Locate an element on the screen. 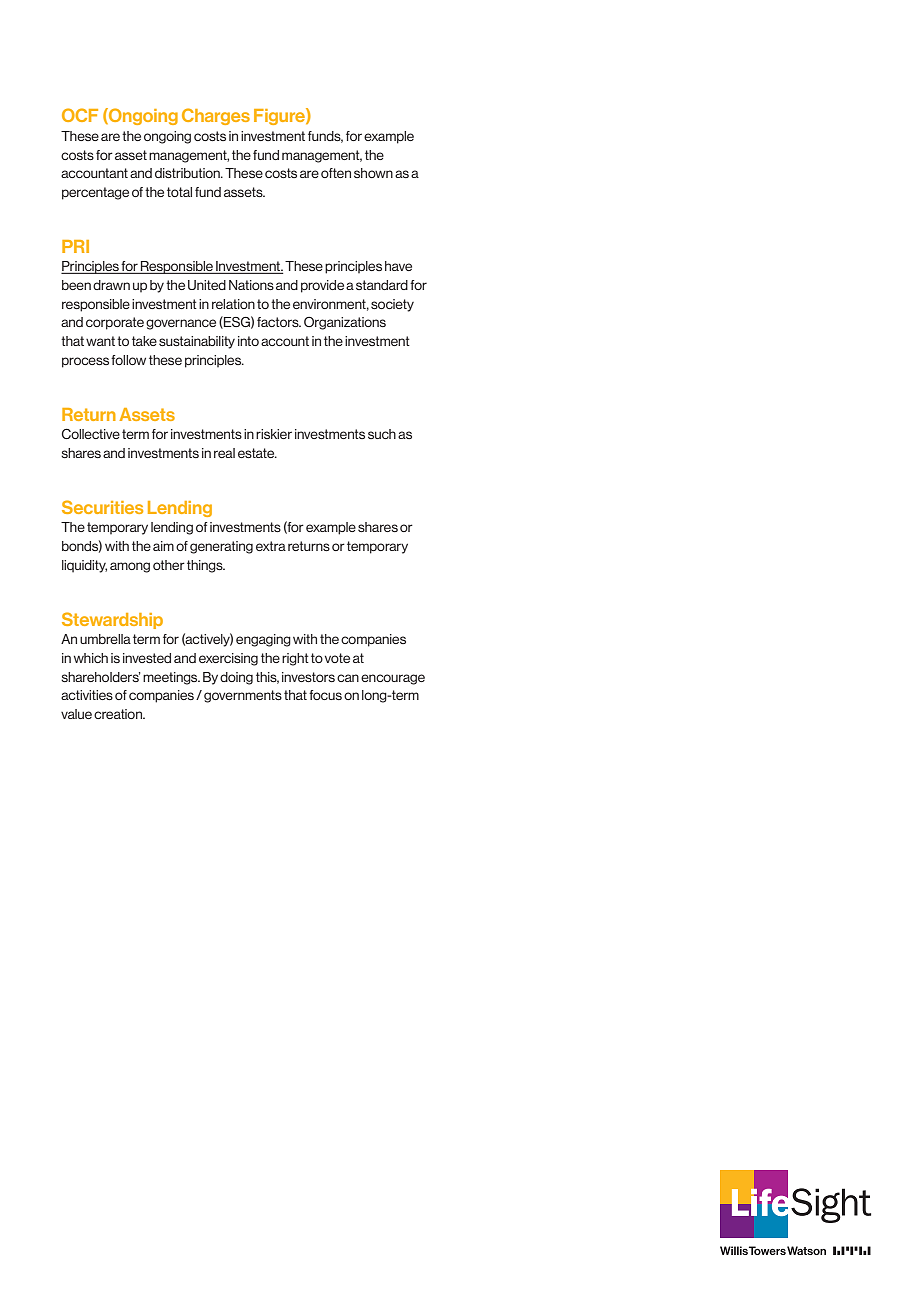 This screenshot has width=924, height=1308. Nations is located at coordinates (251, 285).
